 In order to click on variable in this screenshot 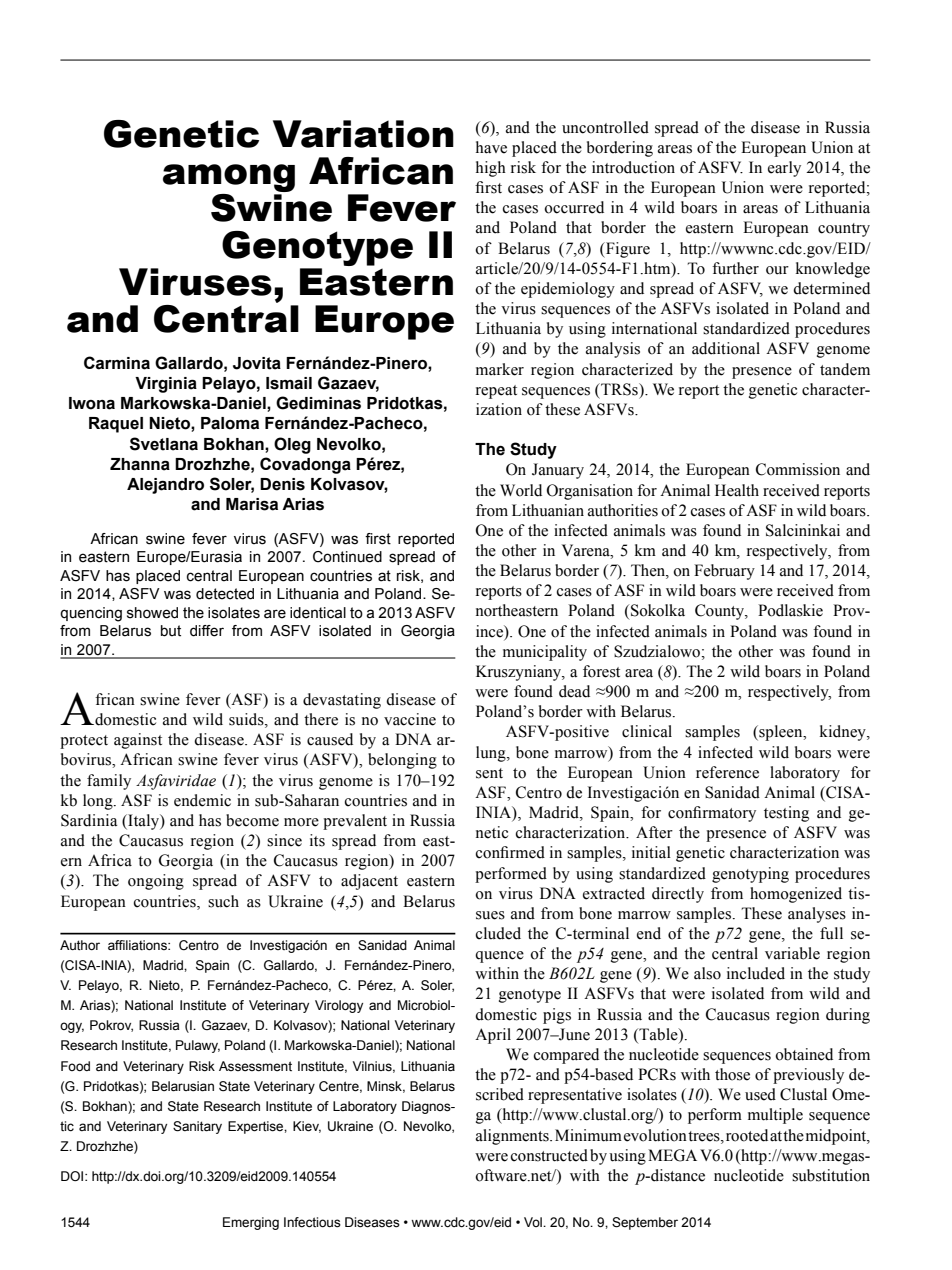, I will do `click(792, 953)`.
